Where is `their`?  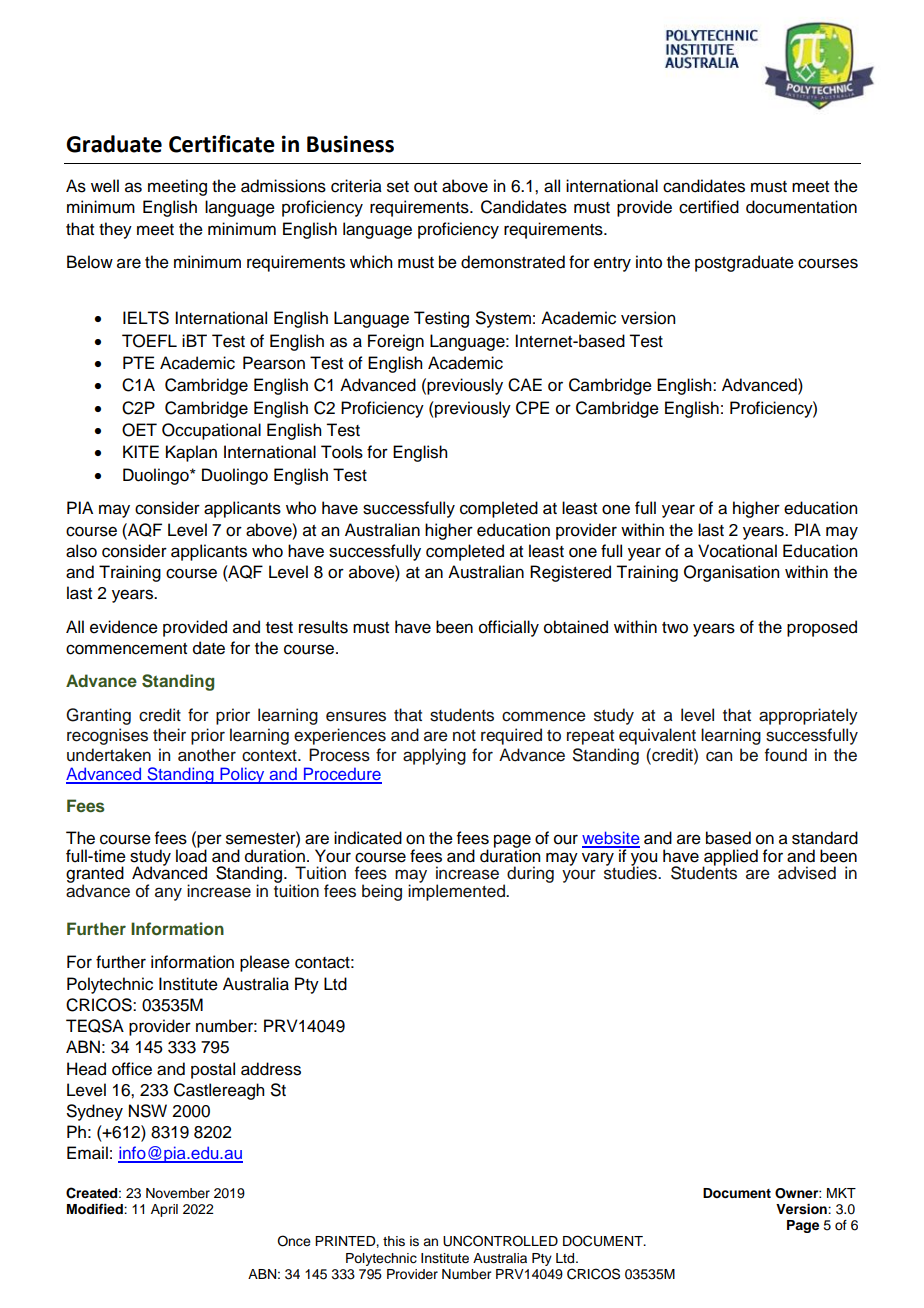
their is located at coordinates (169, 735).
